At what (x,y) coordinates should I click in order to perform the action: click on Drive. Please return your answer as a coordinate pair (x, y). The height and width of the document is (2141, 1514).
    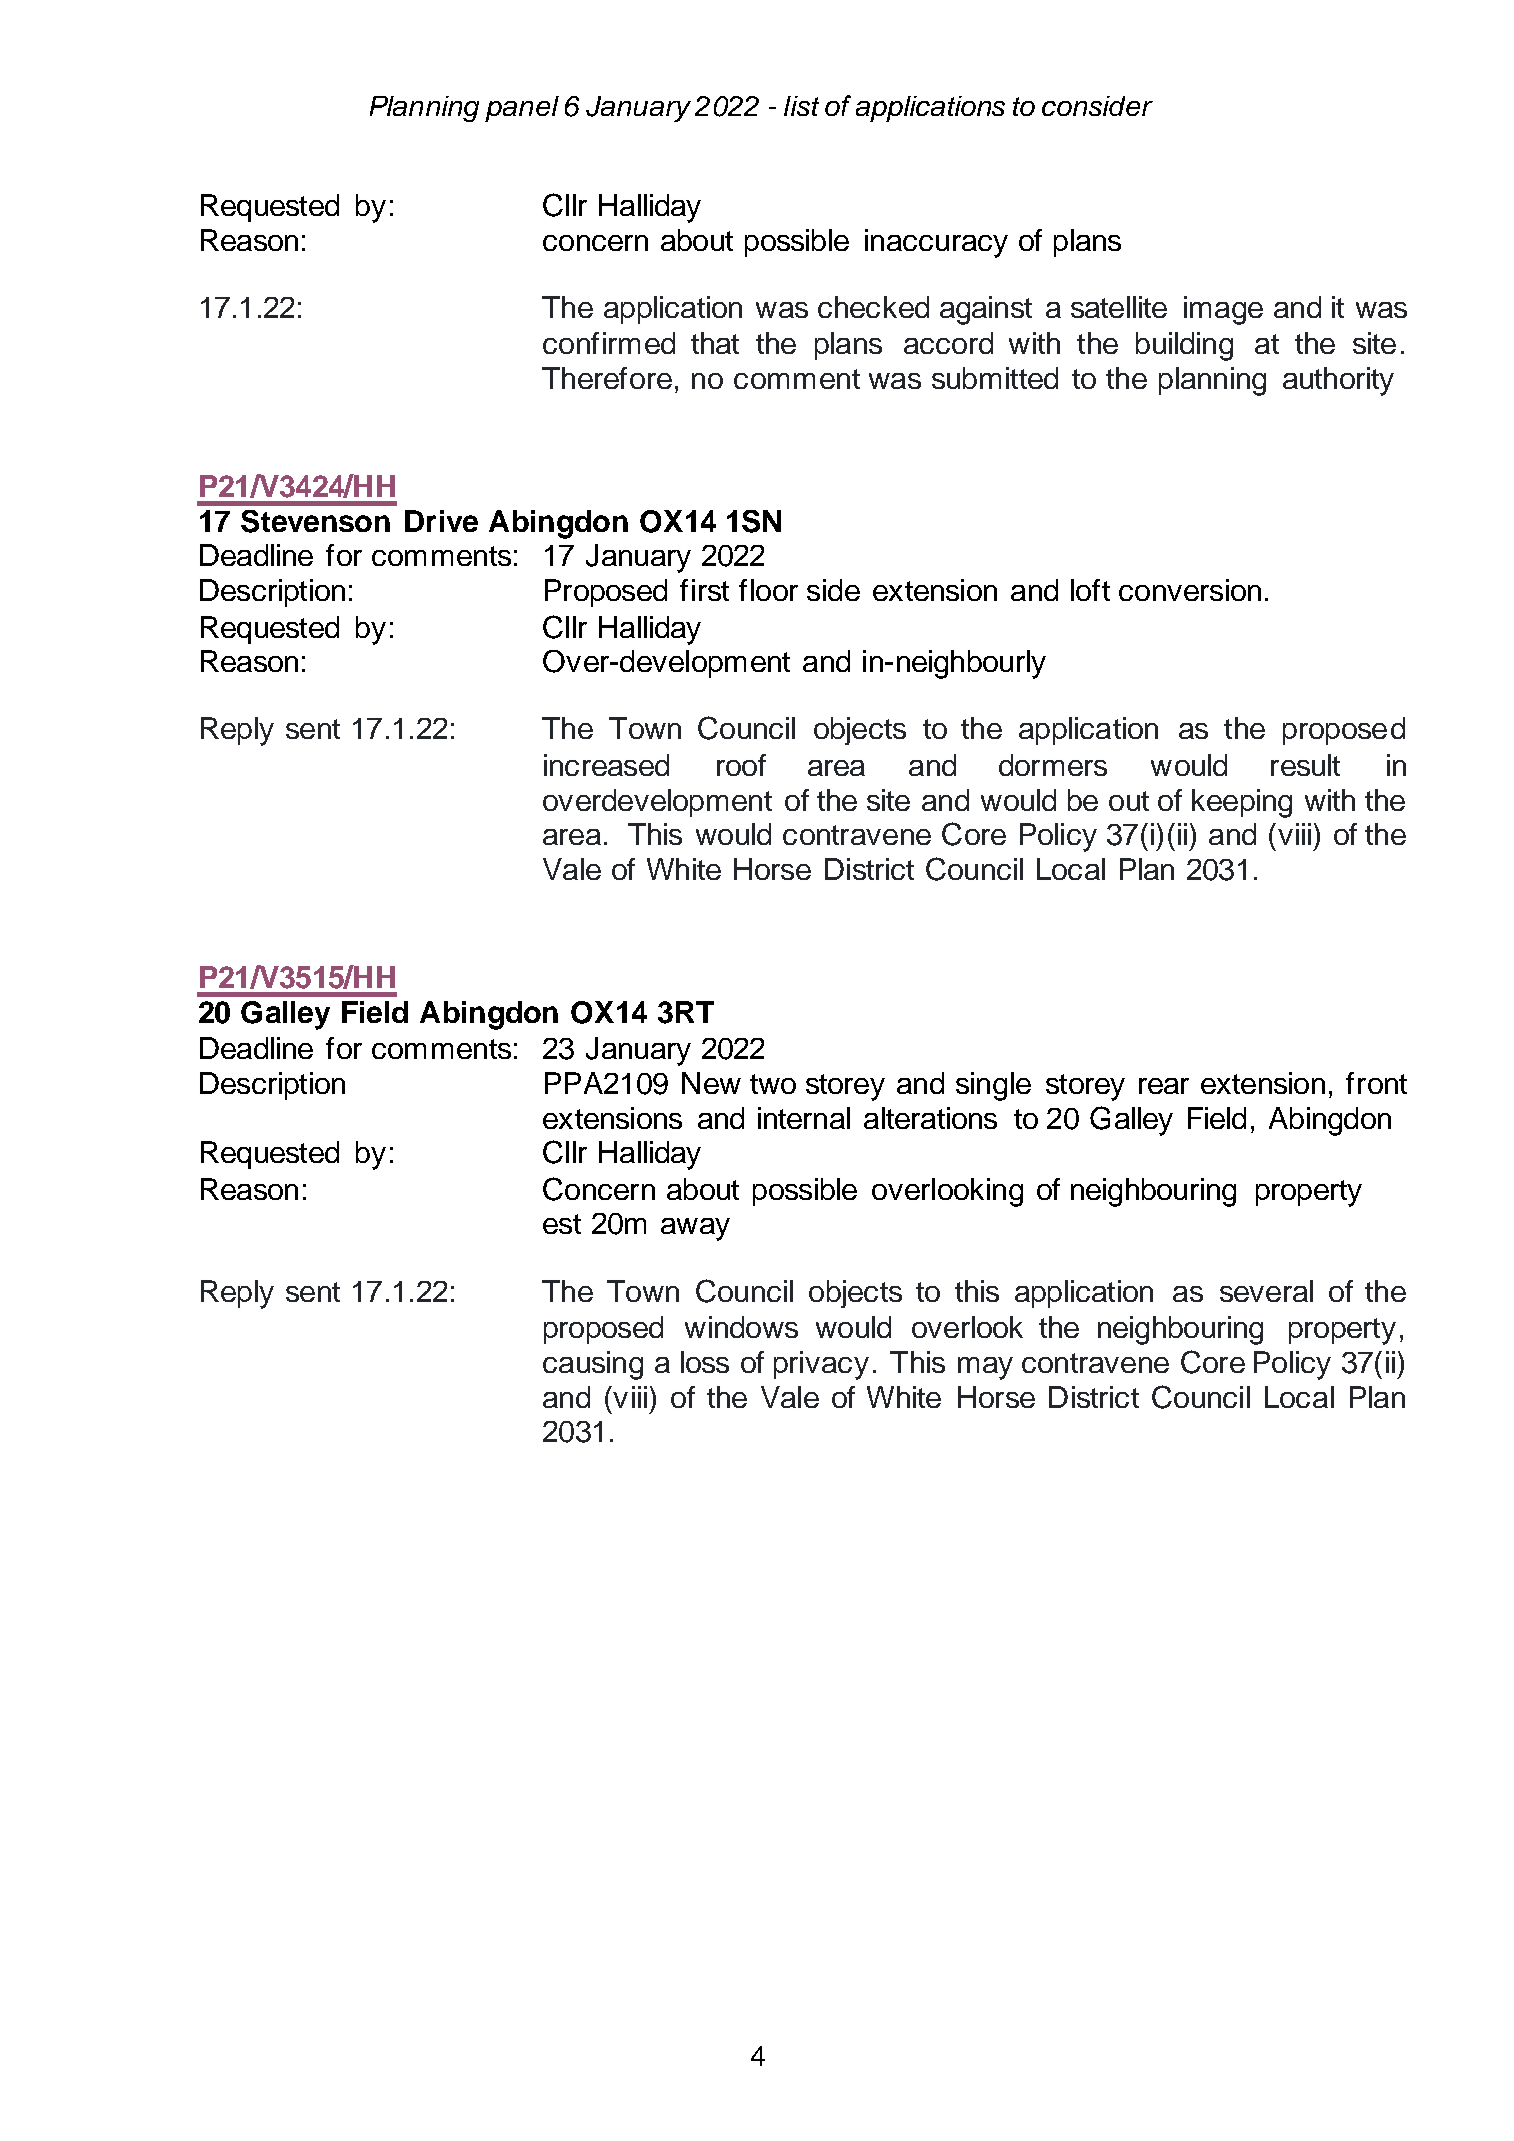
    Looking at the image, I should click on (441, 521).
